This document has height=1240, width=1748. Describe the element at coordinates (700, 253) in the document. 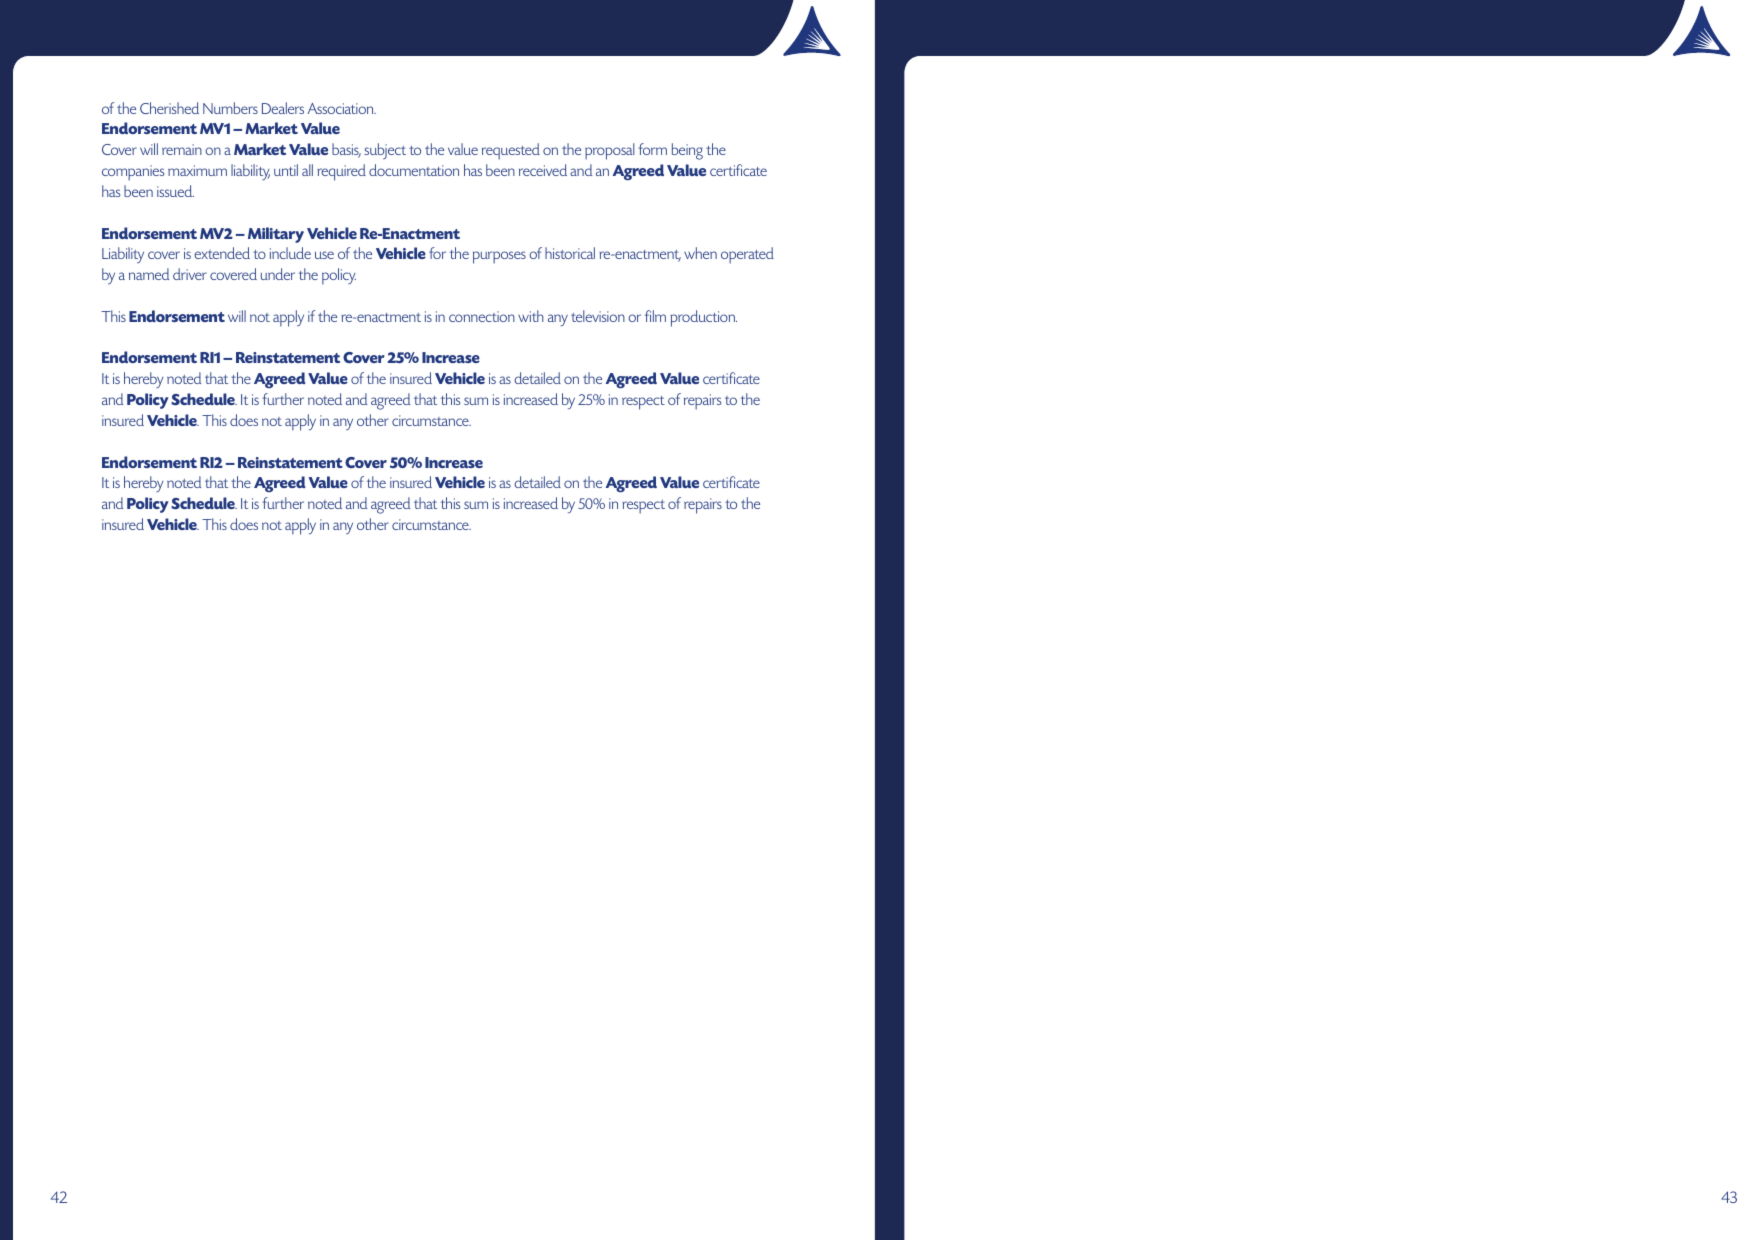

I see `when` at that location.
